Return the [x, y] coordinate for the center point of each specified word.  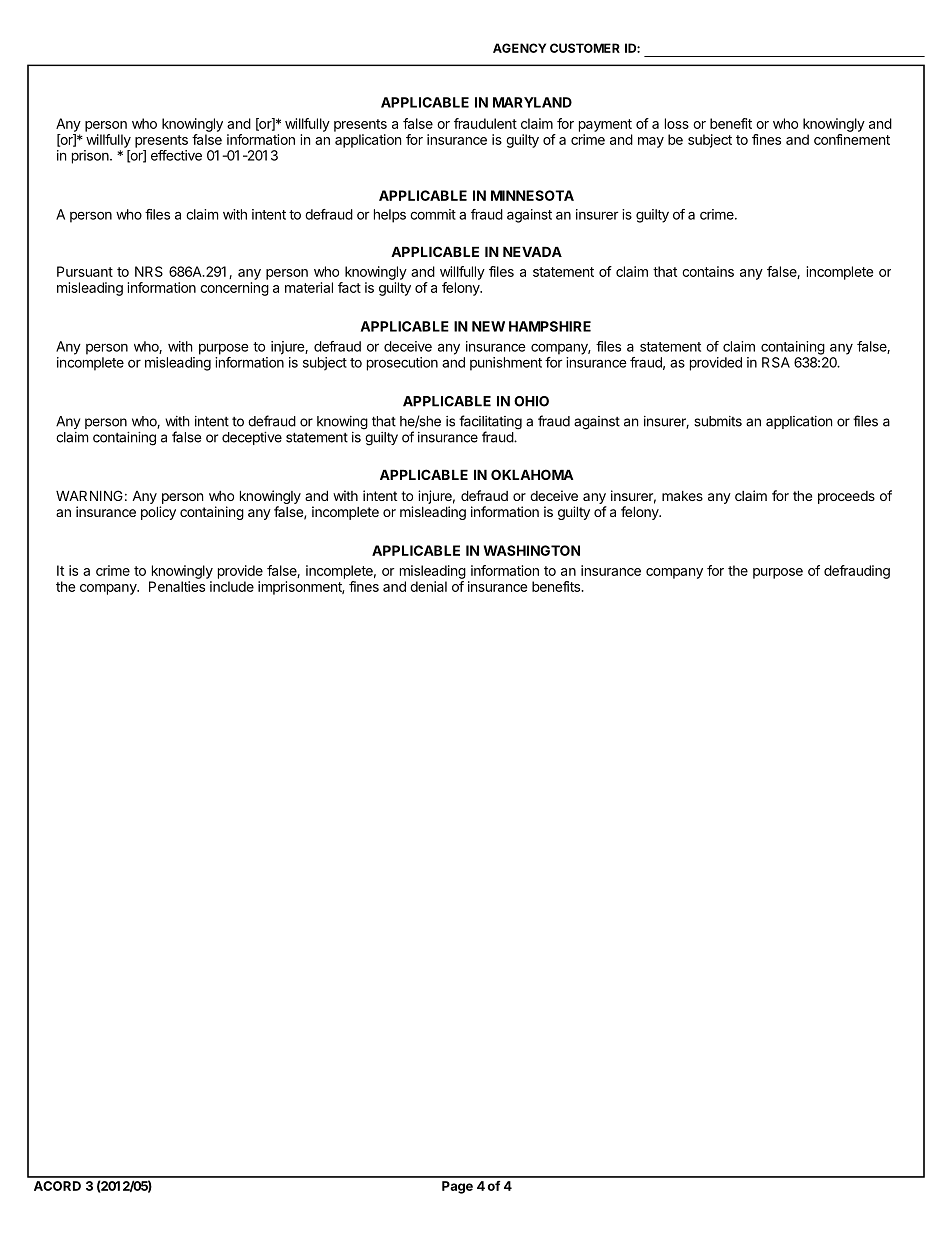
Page [457, 1187]
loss [677, 123]
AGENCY [519, 48]
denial [428, 586]
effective [176, 155]
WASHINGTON [532, 550]
